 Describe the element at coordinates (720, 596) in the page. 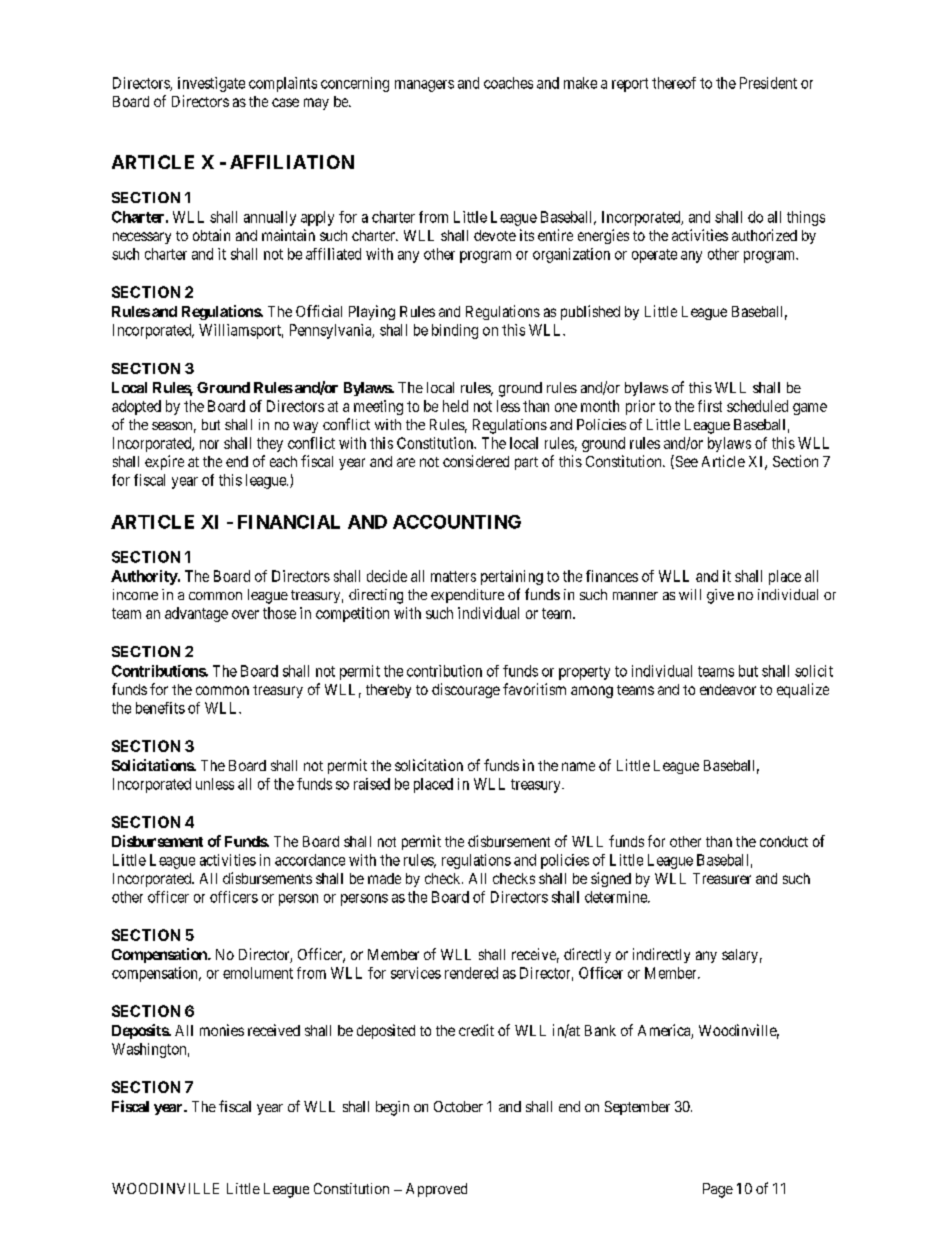

I see `give` at that location.
